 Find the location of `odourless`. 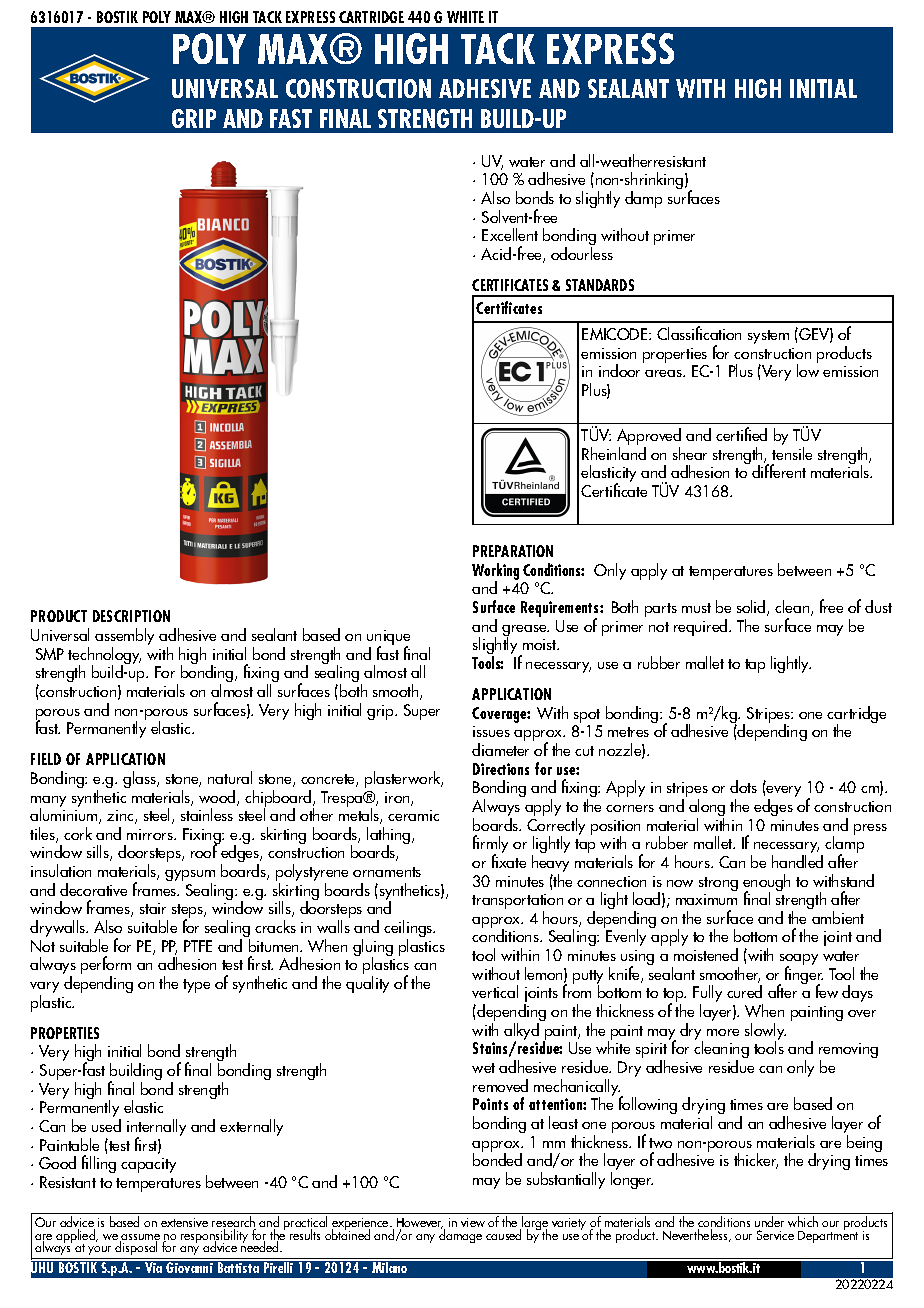

odourless is located at coordinates (582, 252).
